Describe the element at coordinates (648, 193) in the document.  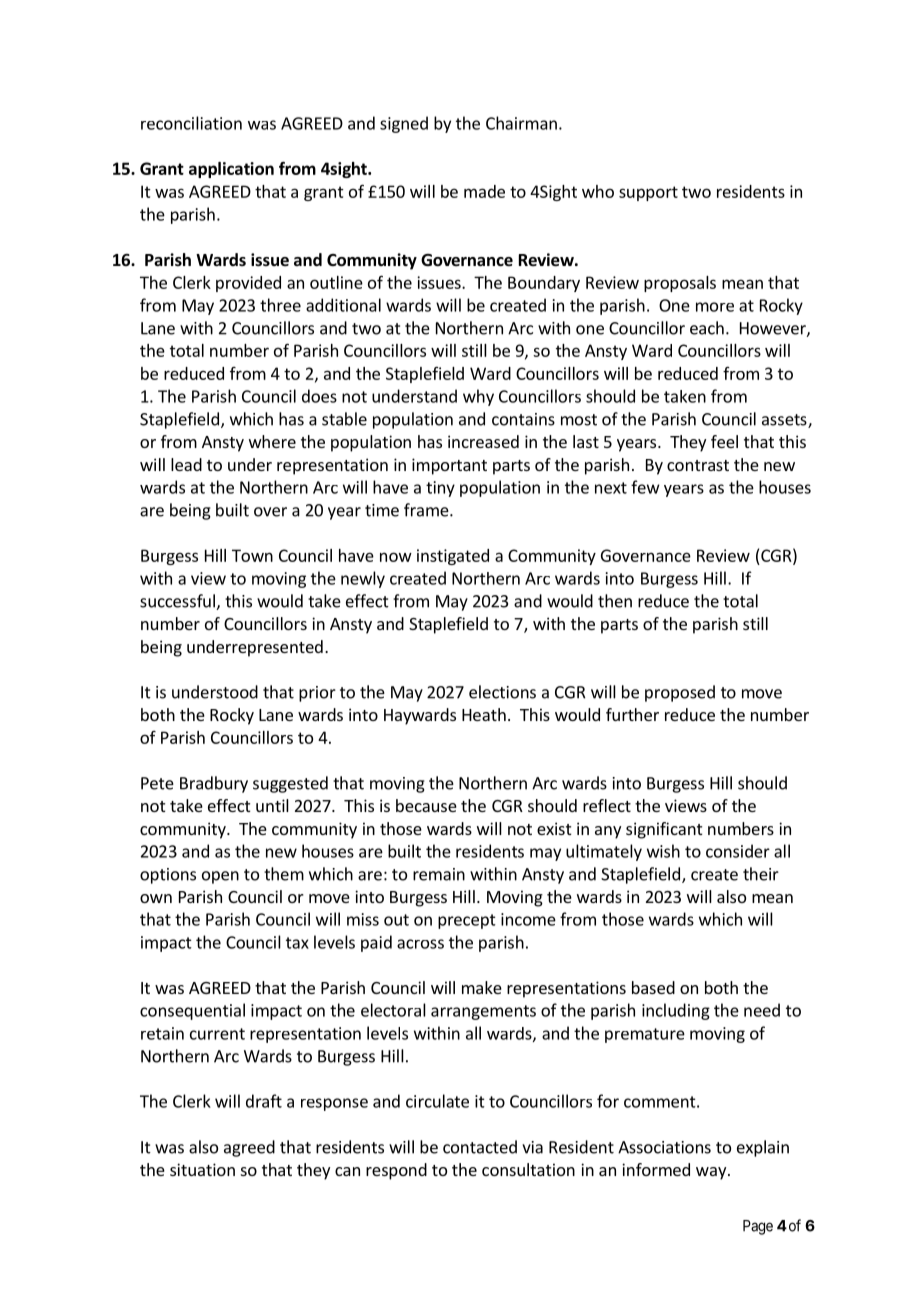
I see `support` at that location.
